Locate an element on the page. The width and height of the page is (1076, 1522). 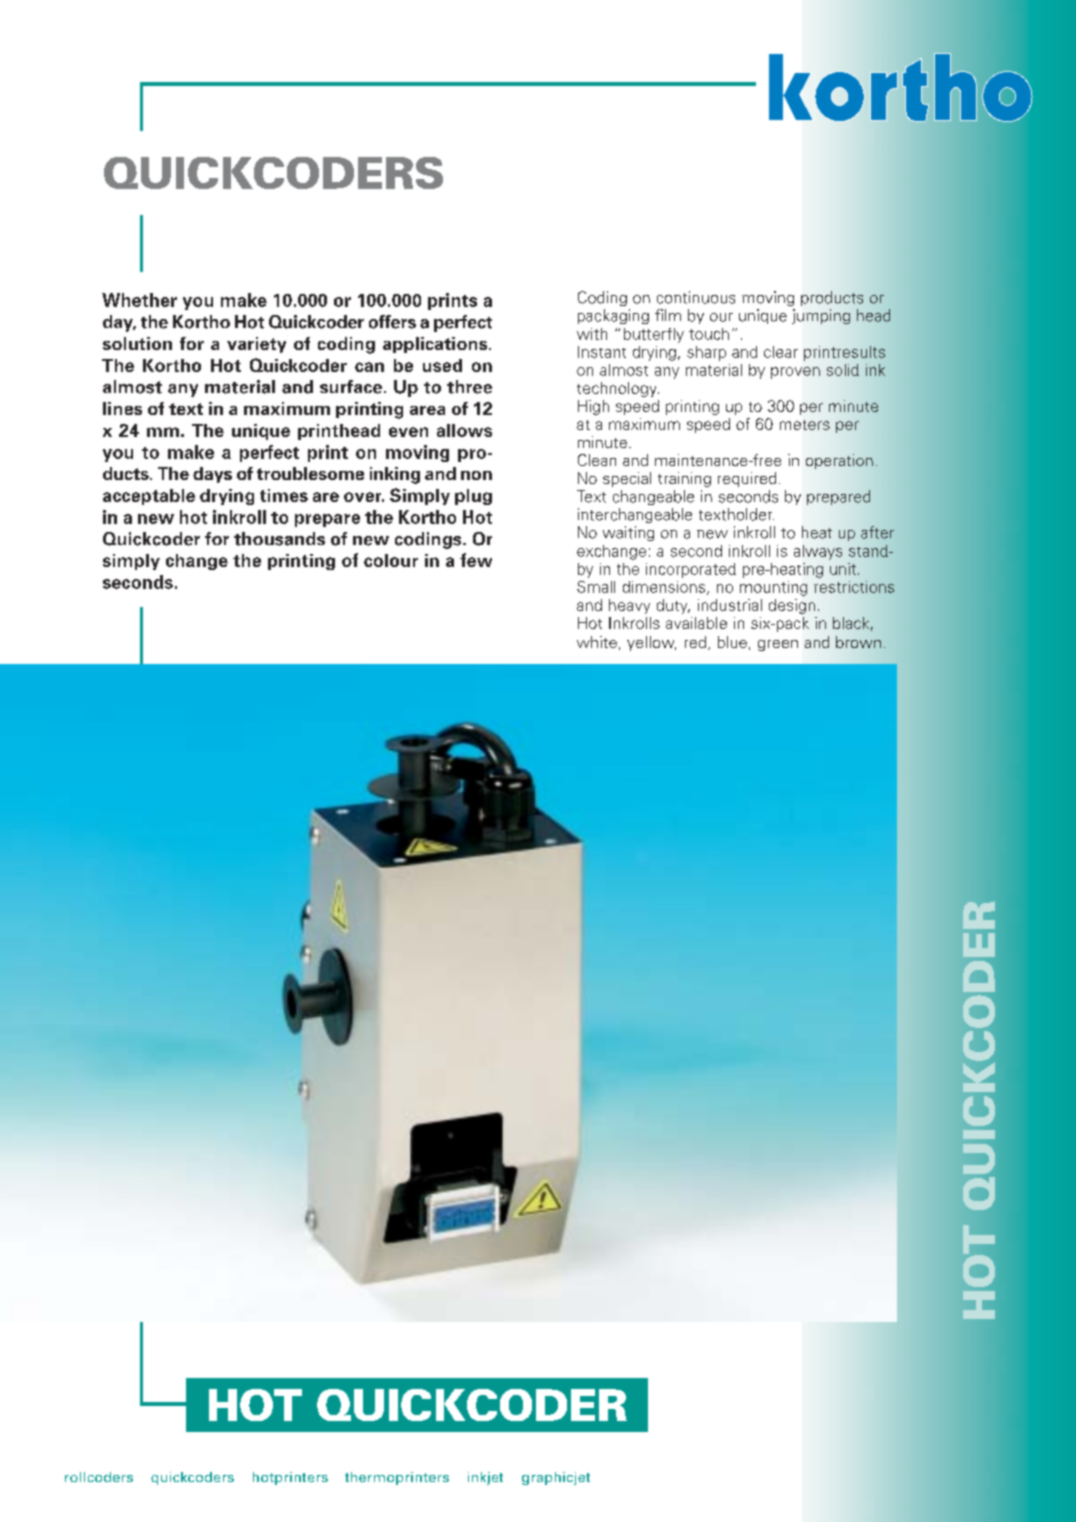
variety is located at coordinates (256, 345).
